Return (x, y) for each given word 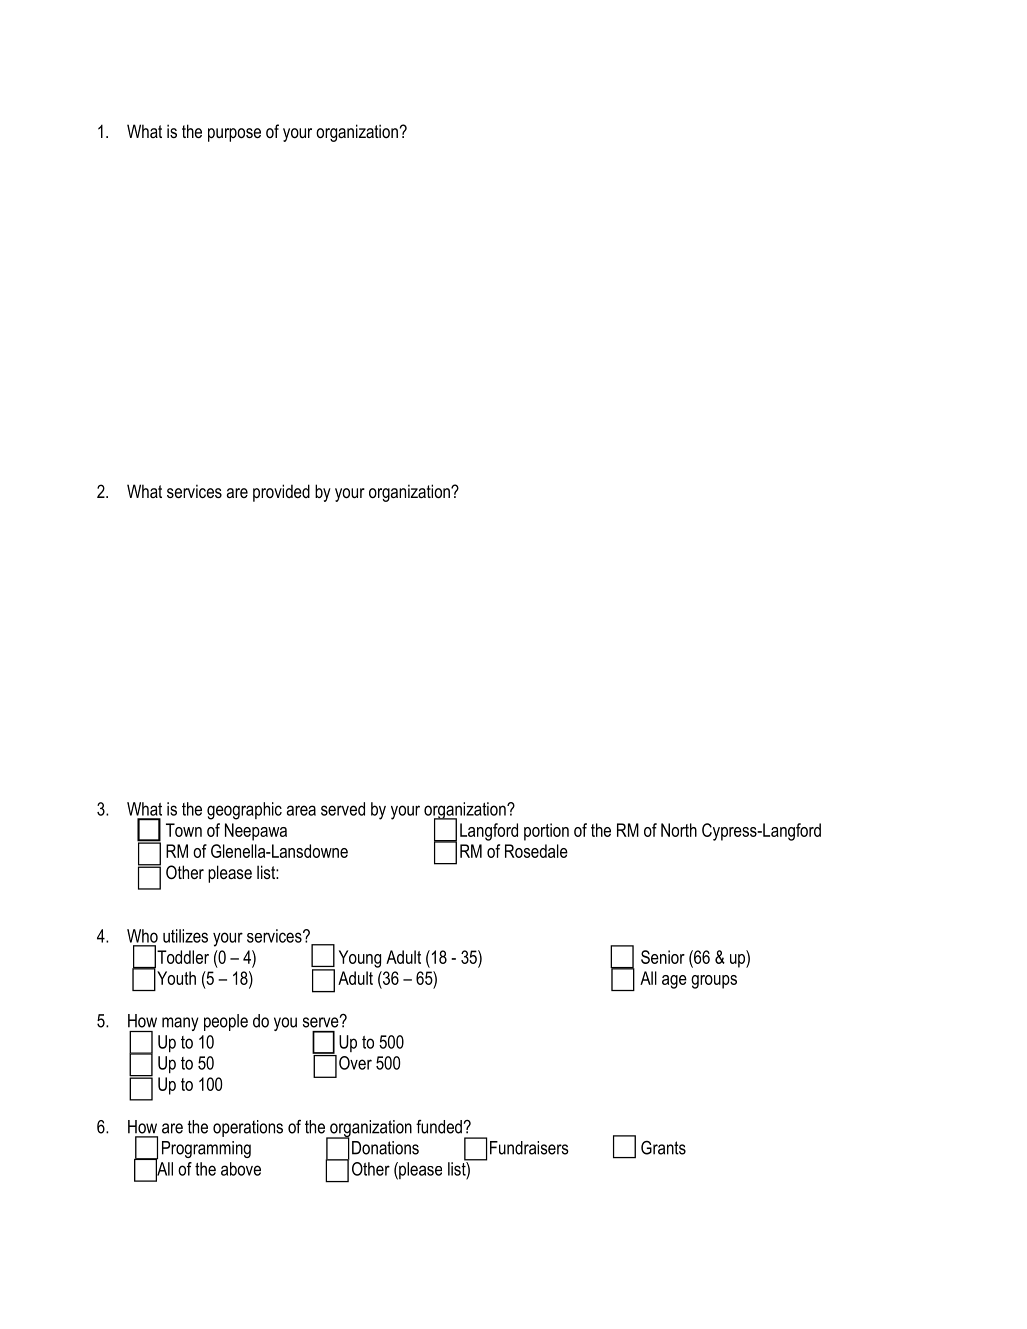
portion (546, 832)
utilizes (185, 936)
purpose (234, 135)
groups (714, 982)
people (226, 1022)
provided (281, 493)
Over (355, 1063)
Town (184, 830)
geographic (244, 811)
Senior (663, 957)
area (301, 810)
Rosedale (536, 851)
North (679, 830)
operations (248, 1128)
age (674, 982)
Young (360, 959)
